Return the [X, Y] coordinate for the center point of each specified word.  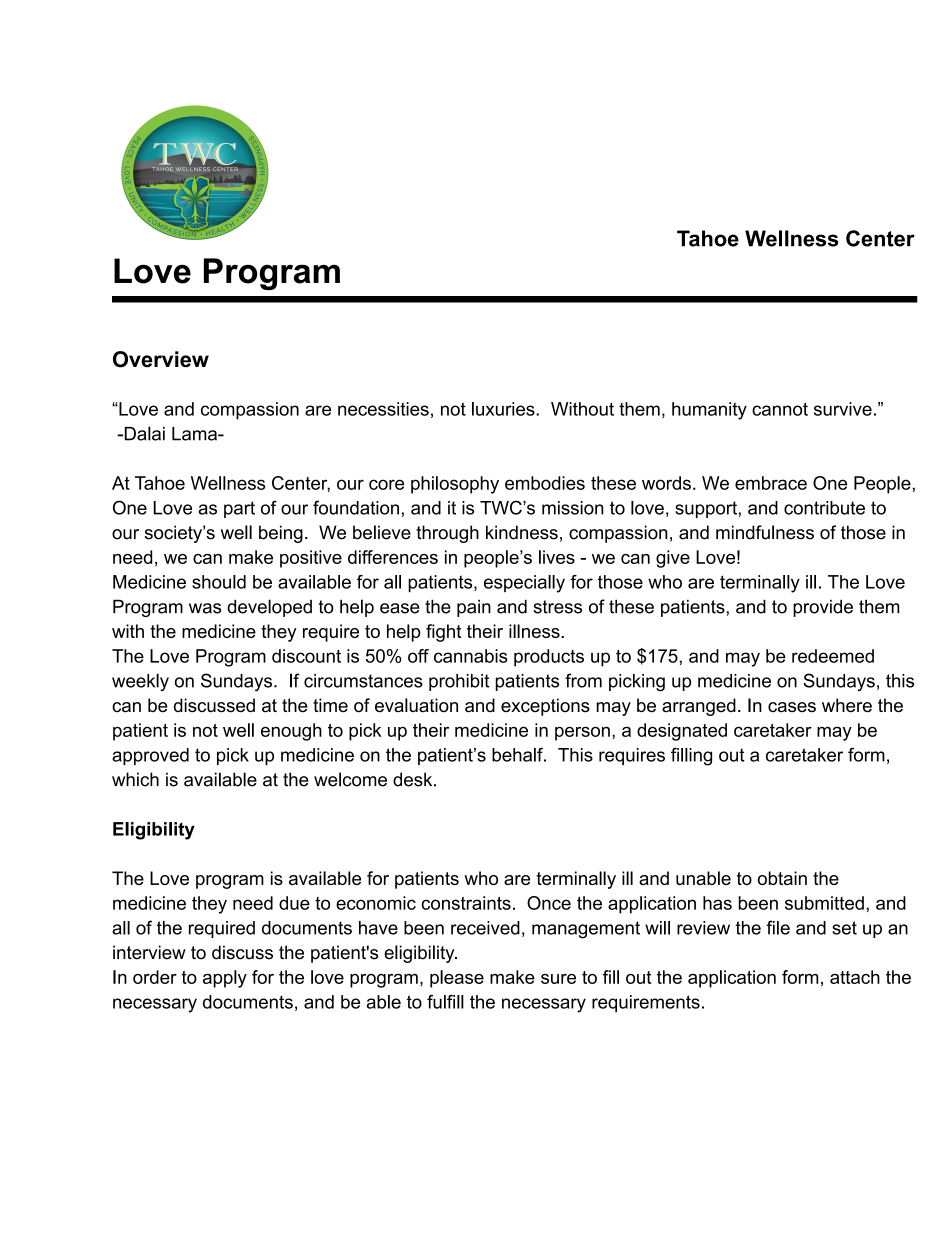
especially [524, 584]
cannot [780, 409]
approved [150, 756]
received [485, 928]
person [582, 733]
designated [682, 732]
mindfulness [765, 532]
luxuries [504, 409]
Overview [161, 359]
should [219, 582]
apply [225, 979]
